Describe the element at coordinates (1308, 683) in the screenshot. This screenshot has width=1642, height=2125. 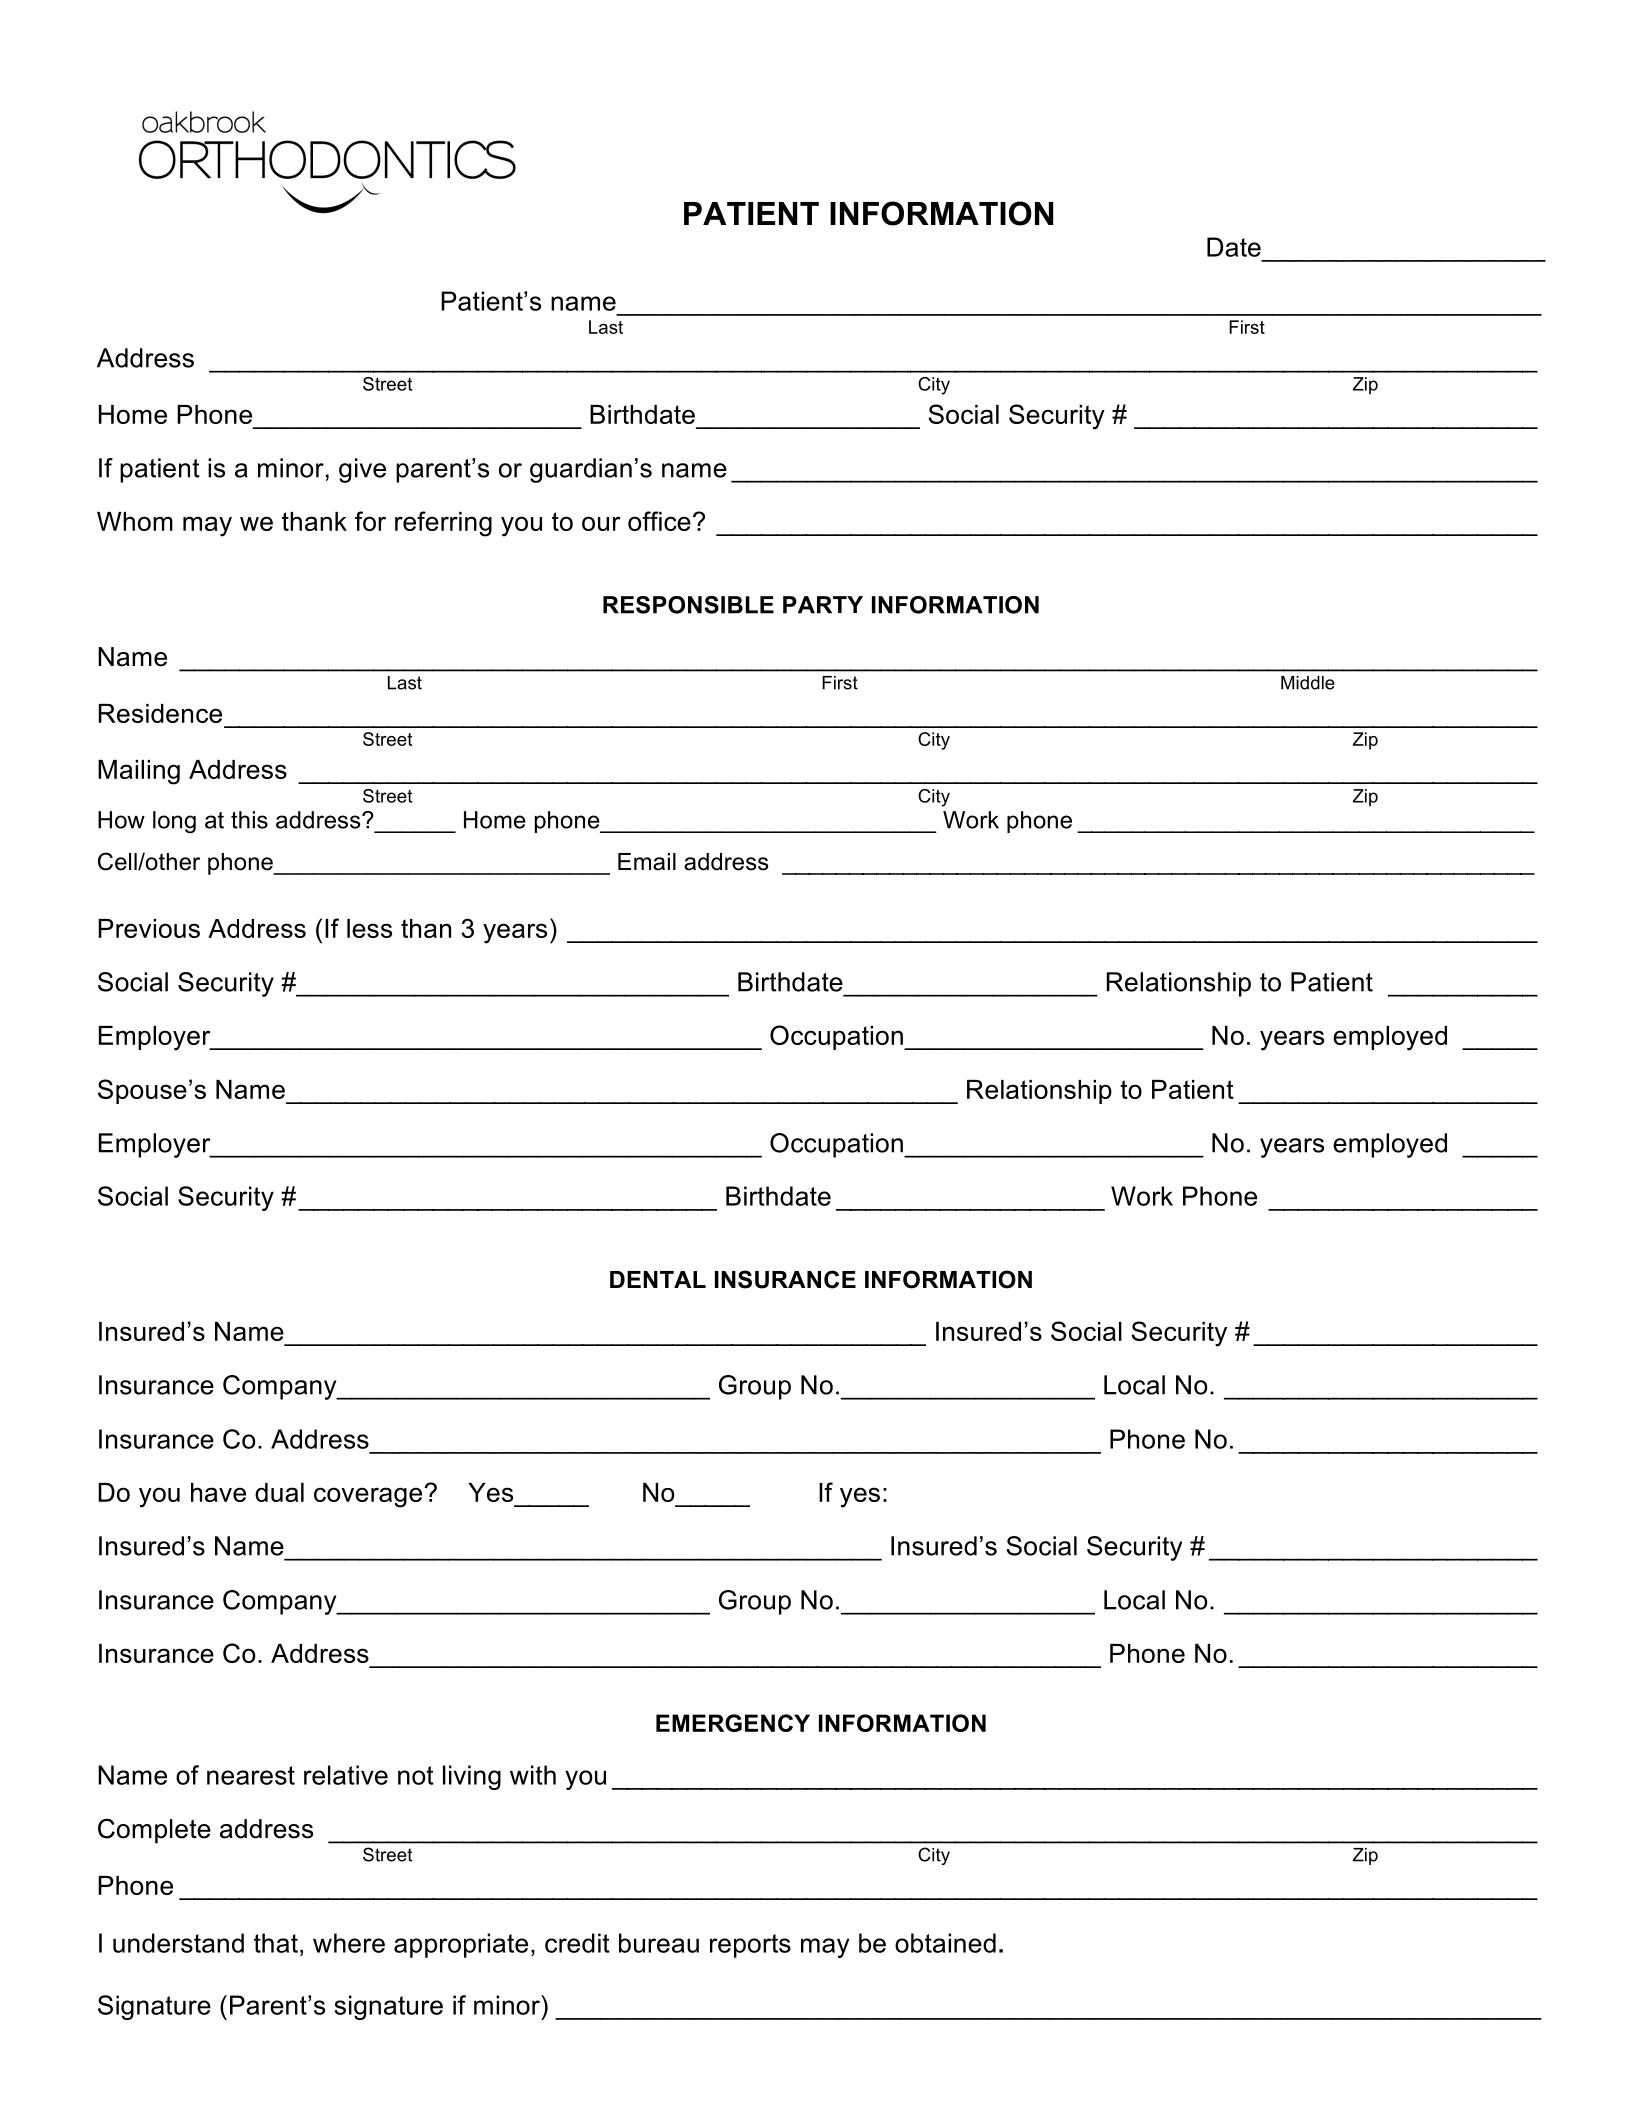
I see `Middle` at that location.
